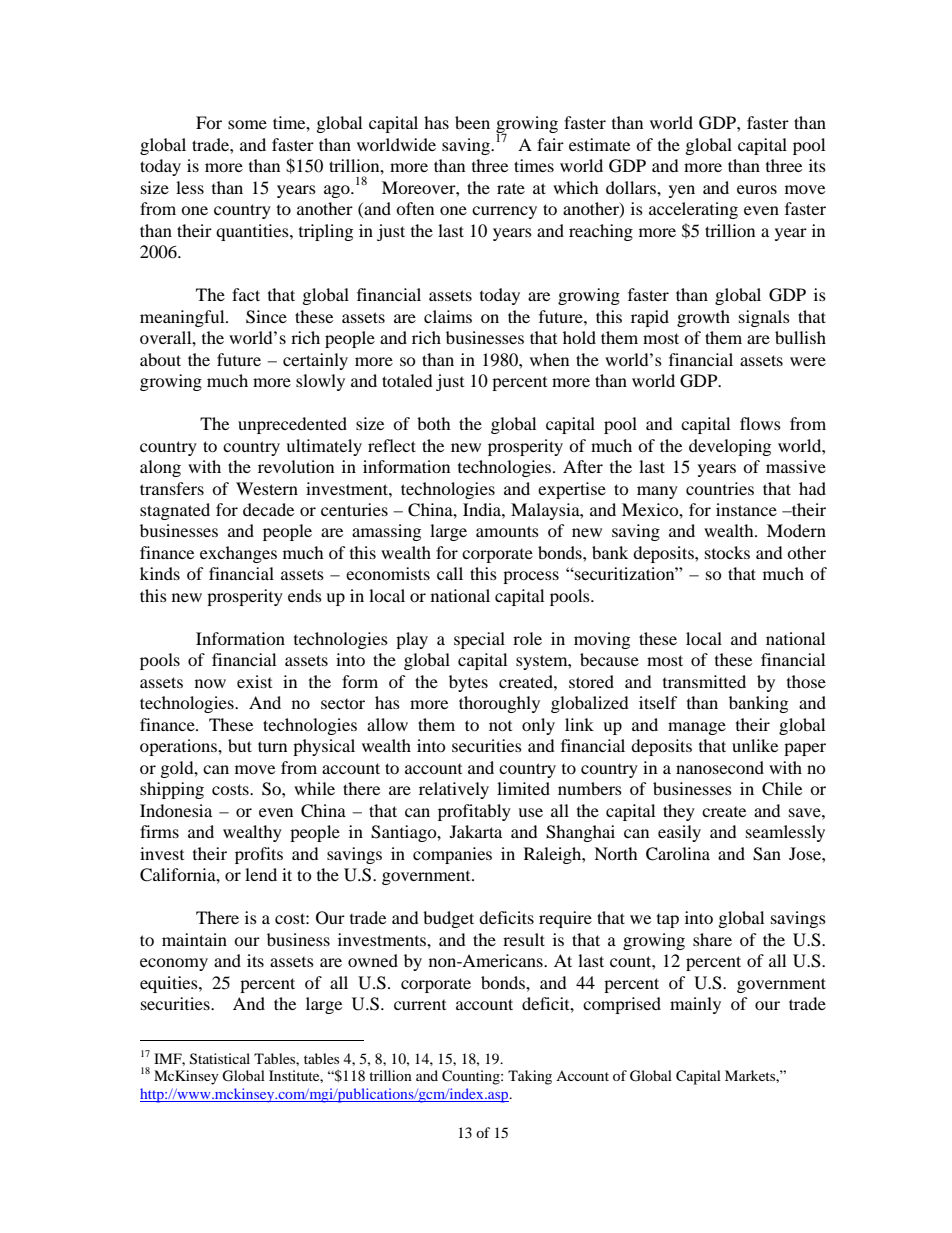 This screenshot has width=952, height=1233. What do you see at coordinates (727, 552) in the screenshot?
I see `stocks` at bounding box center [727, 552].
